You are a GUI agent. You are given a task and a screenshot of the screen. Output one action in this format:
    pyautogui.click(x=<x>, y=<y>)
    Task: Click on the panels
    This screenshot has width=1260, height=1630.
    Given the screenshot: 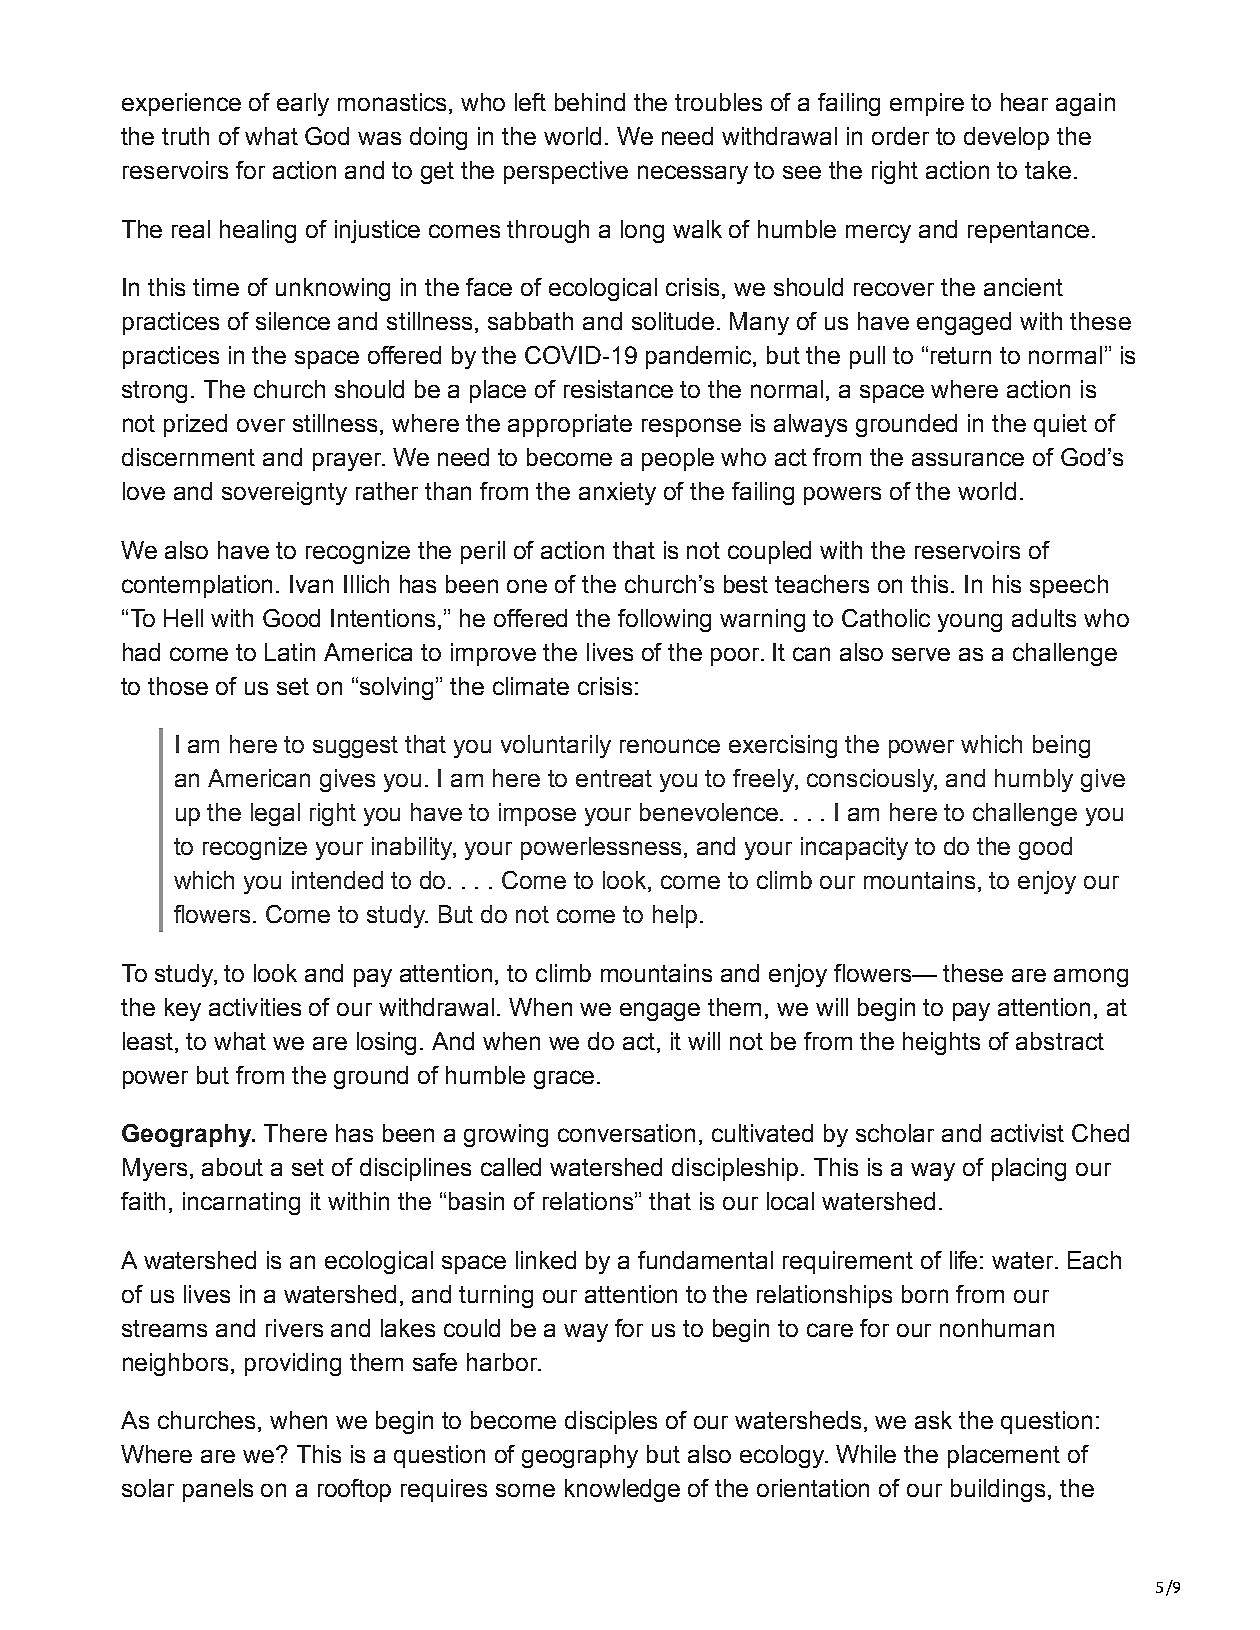 What is the action you would take?
    pyautogui.click(x=218, y=1490)
